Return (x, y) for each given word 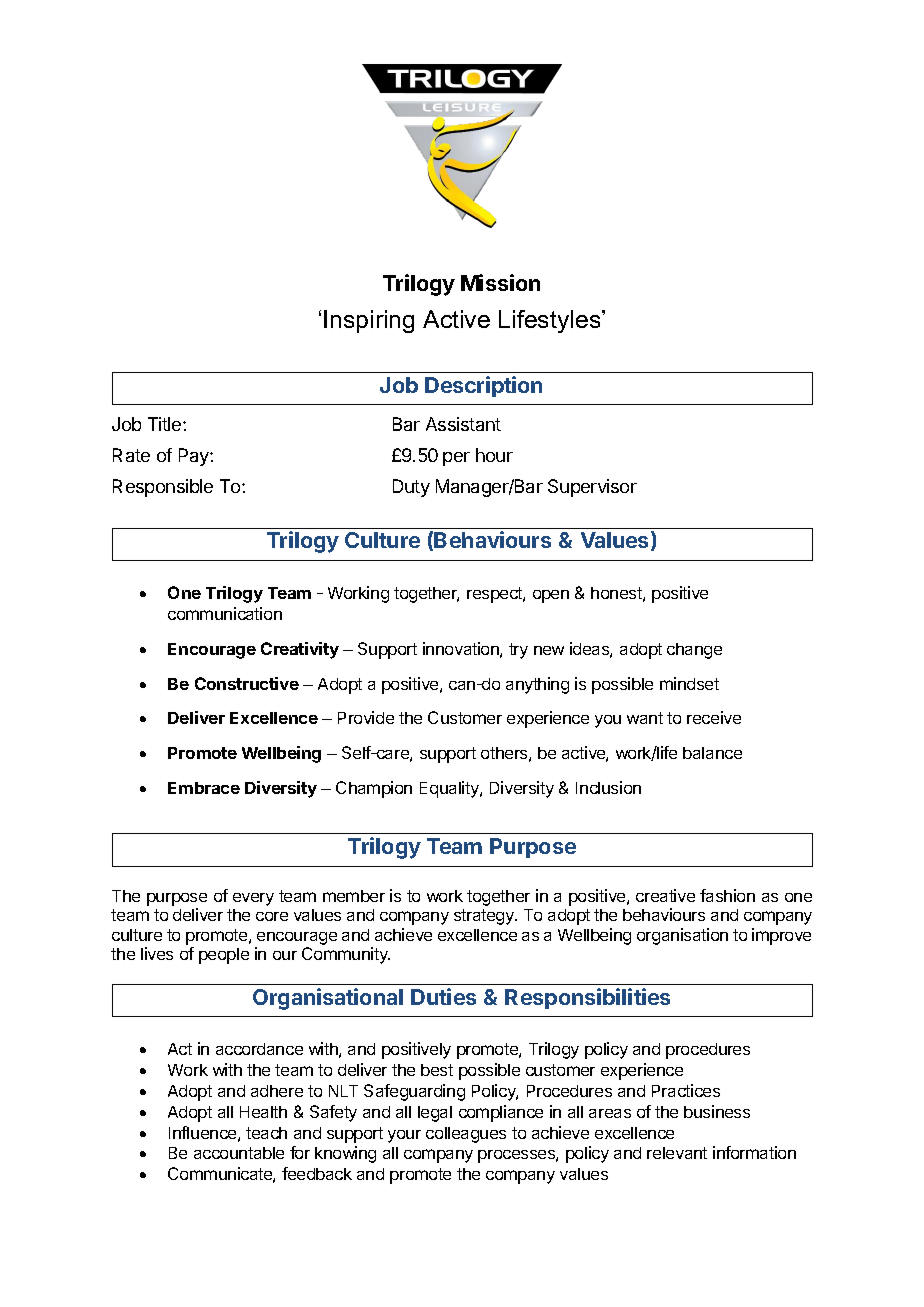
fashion (727, 895)
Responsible (163, 488)
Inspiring (369, 321)
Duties (443, 996)
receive (714, 717)
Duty (411, 488)
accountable (239, 1153)
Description (483, 386)
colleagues (466, 1135)
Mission (500, 282)
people (224, 956)
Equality (450, 789)
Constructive (247, 683)
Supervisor (592, 488)
